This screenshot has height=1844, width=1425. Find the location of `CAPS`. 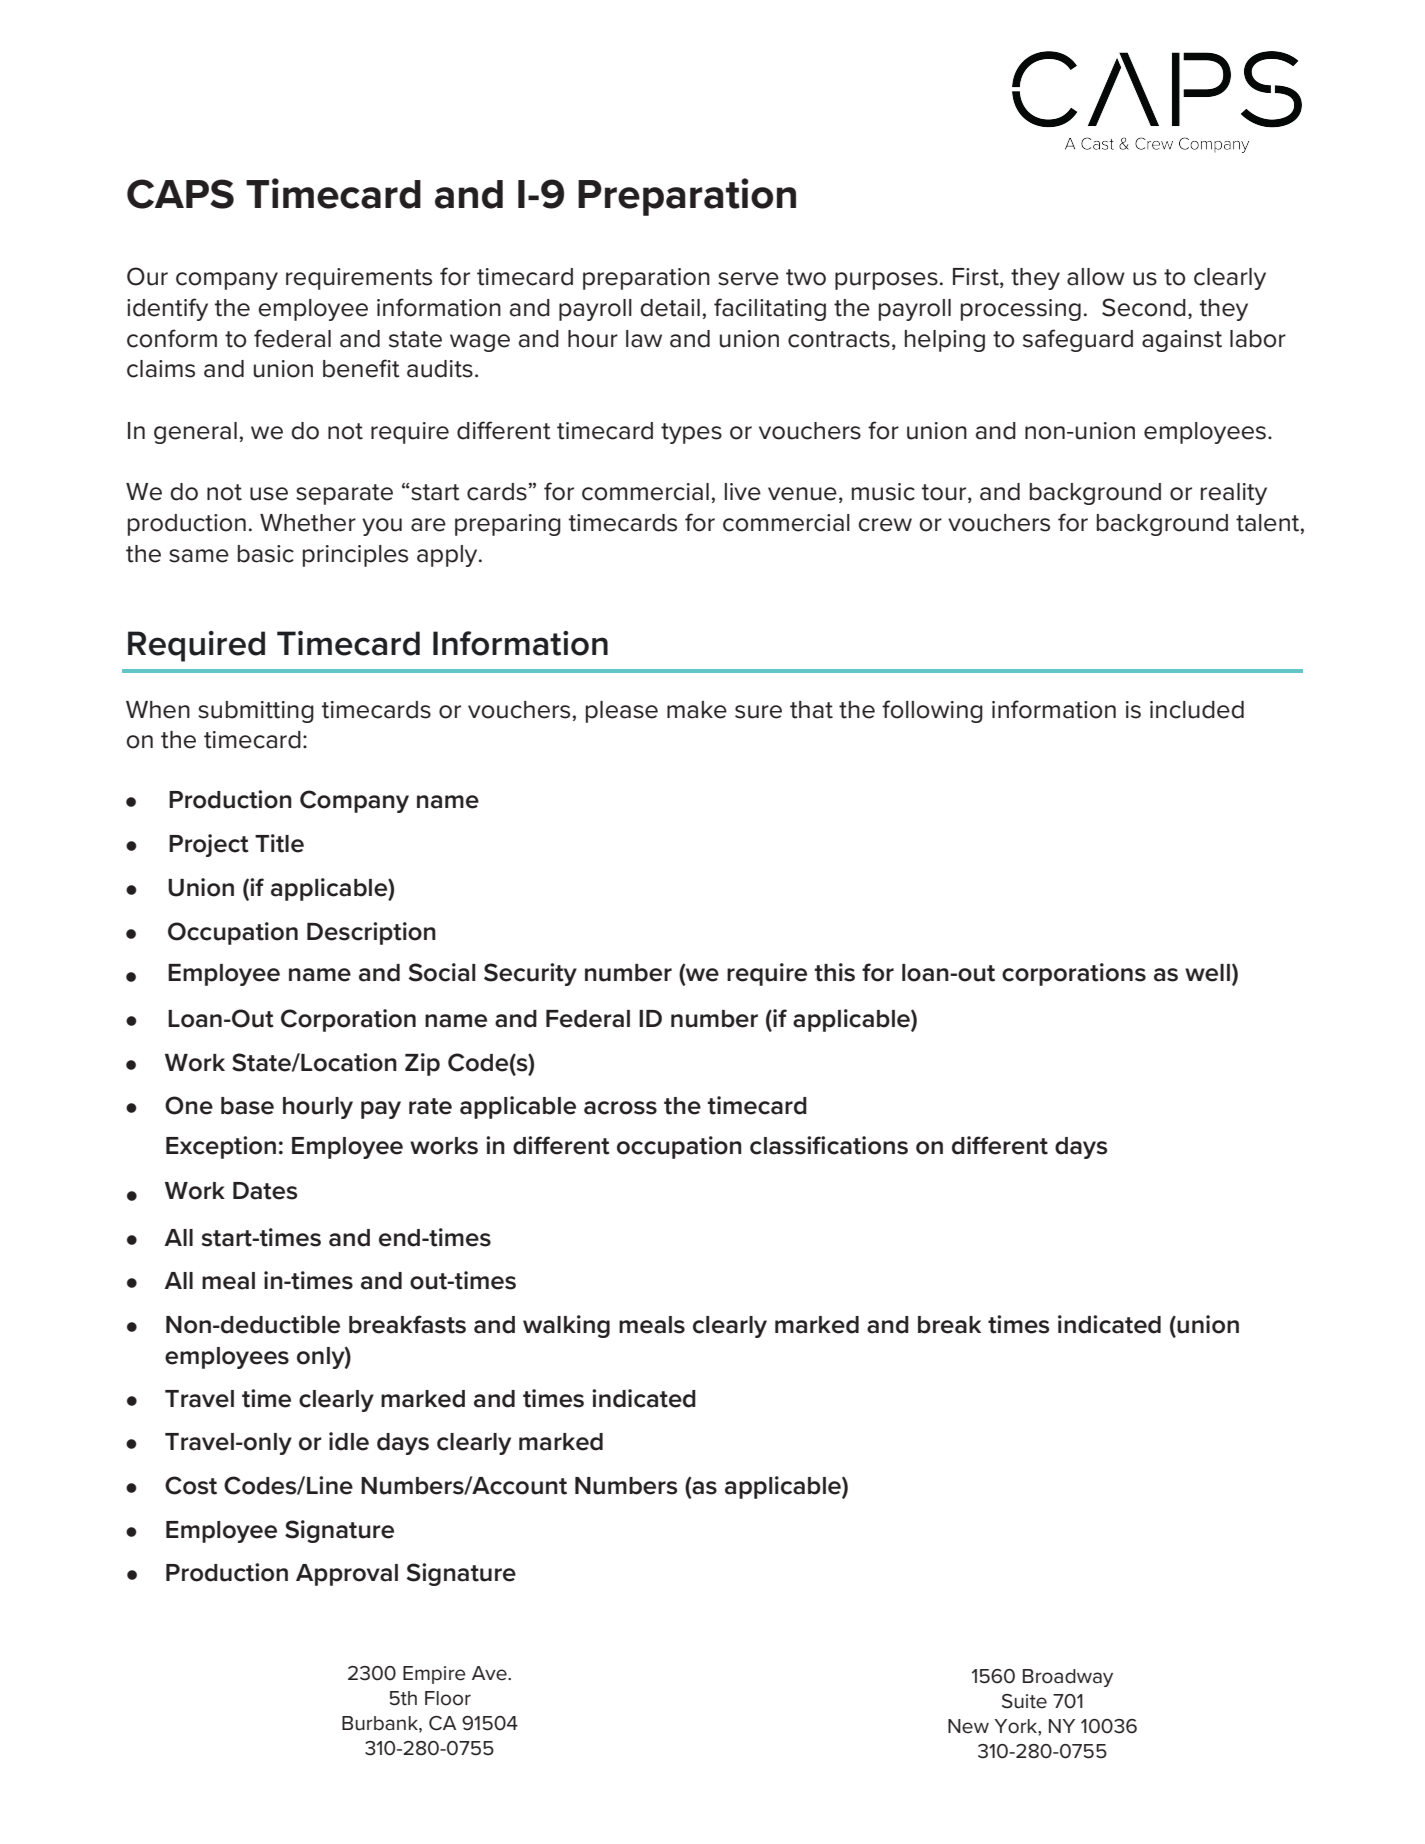

CAPS is located at coordinates (180, 194).
